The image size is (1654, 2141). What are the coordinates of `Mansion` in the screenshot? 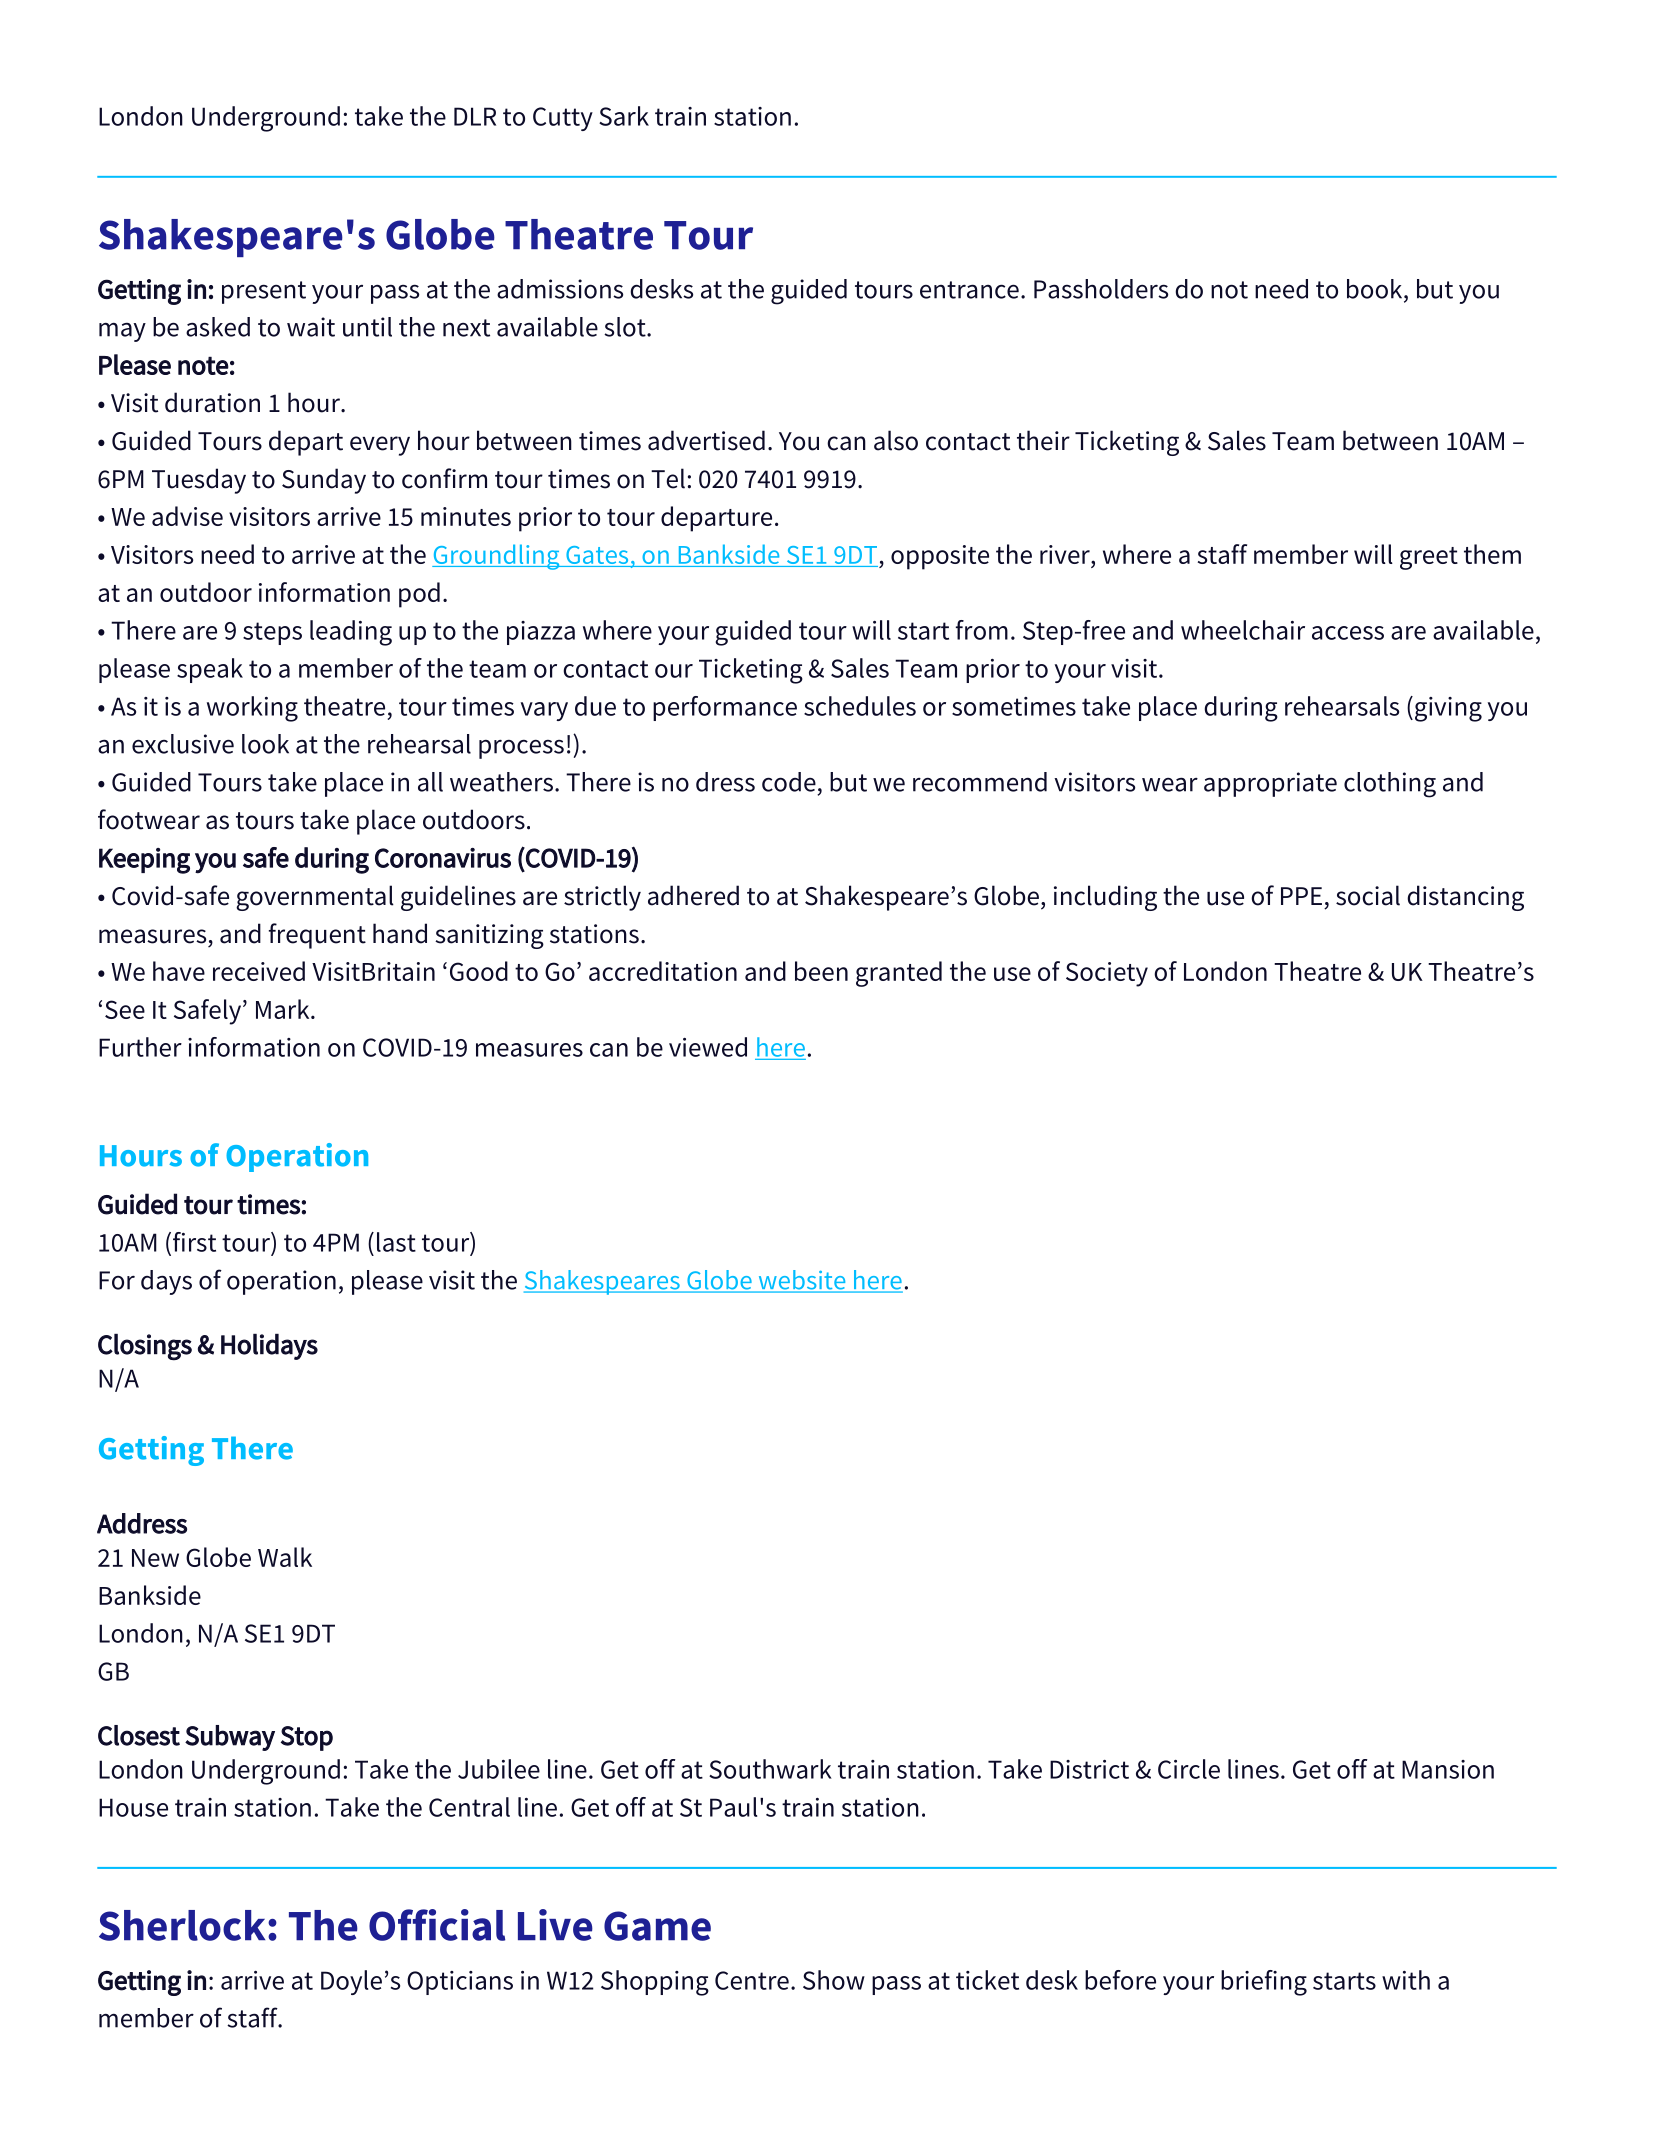 It's located at (1448, 1769).
